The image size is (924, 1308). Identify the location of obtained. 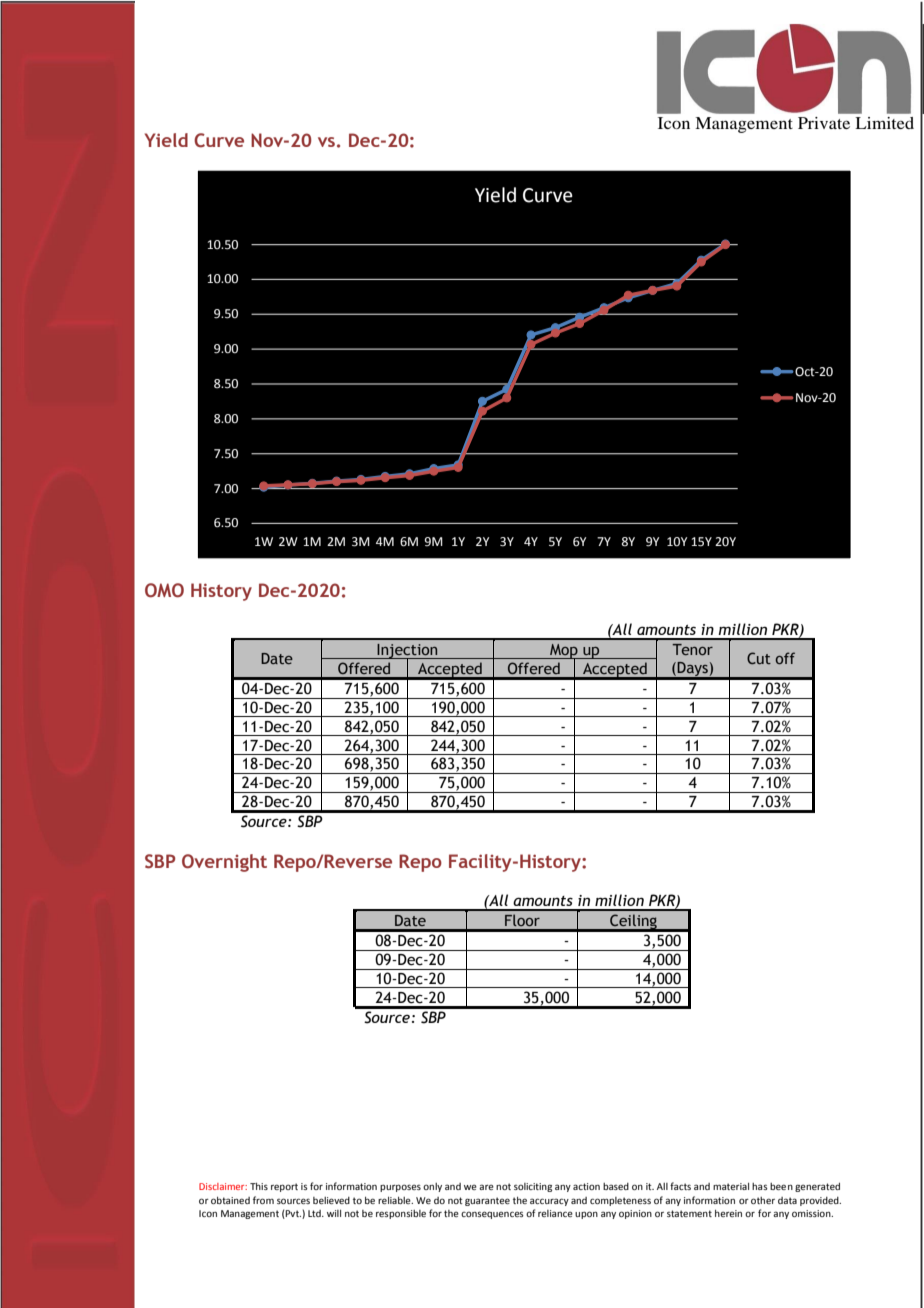
(230, 1200).
